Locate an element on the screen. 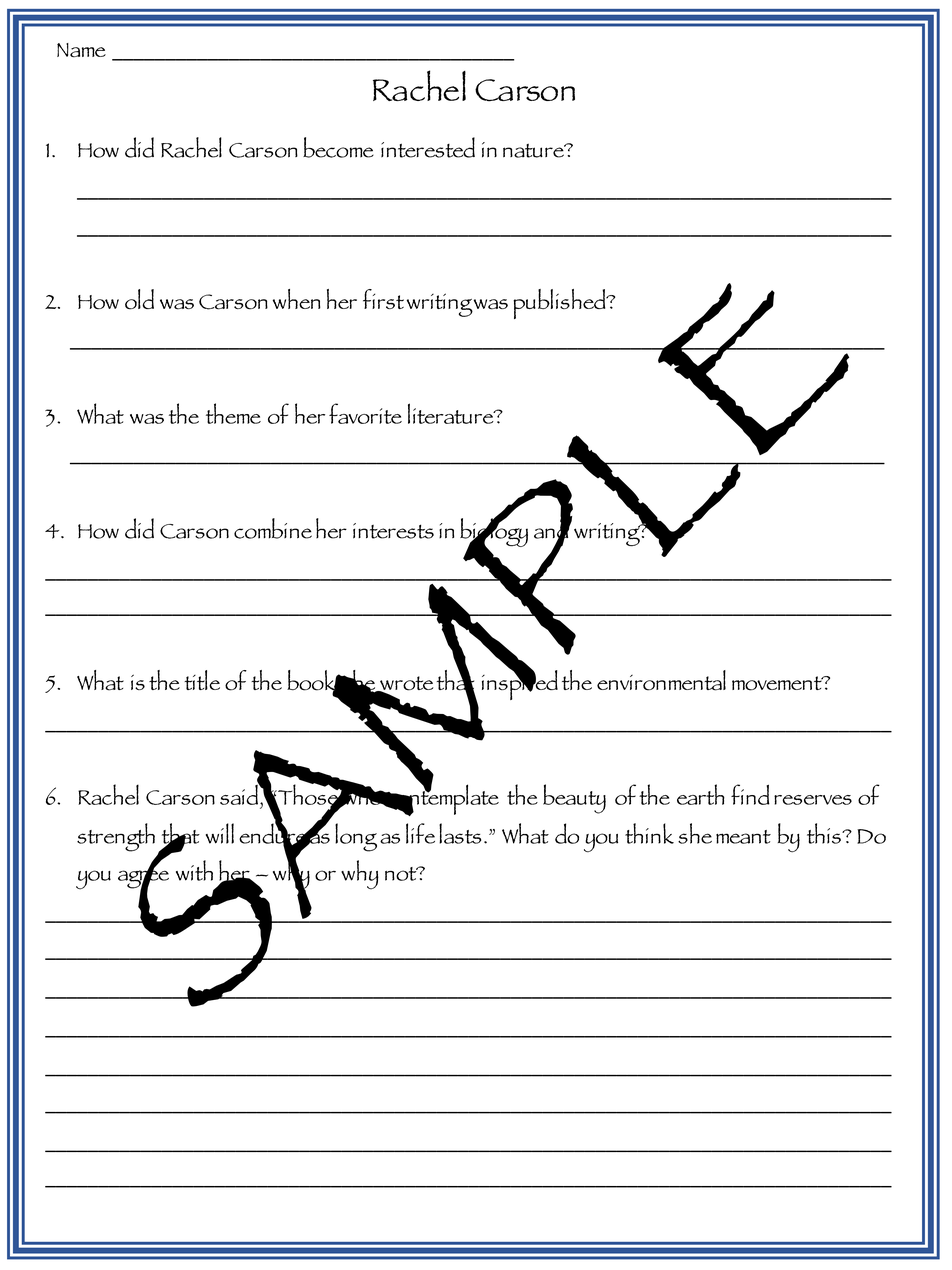  lasts is located at coordinates (460, 833).
